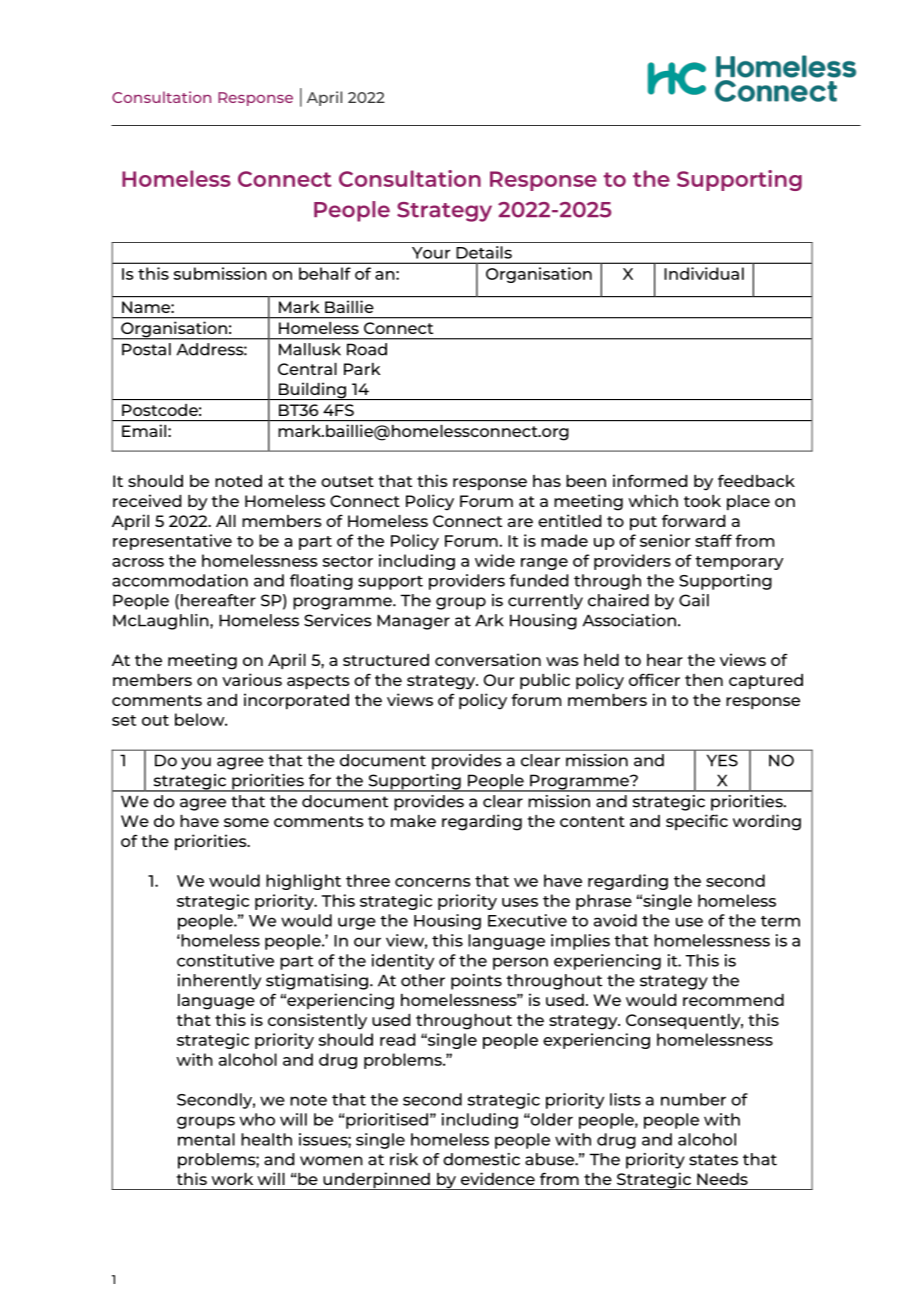 Image resolution: width=924 pixels, height=1308 pixels. Describe the element at coordinates (476, 982) in the page. I see `points` at that location.
